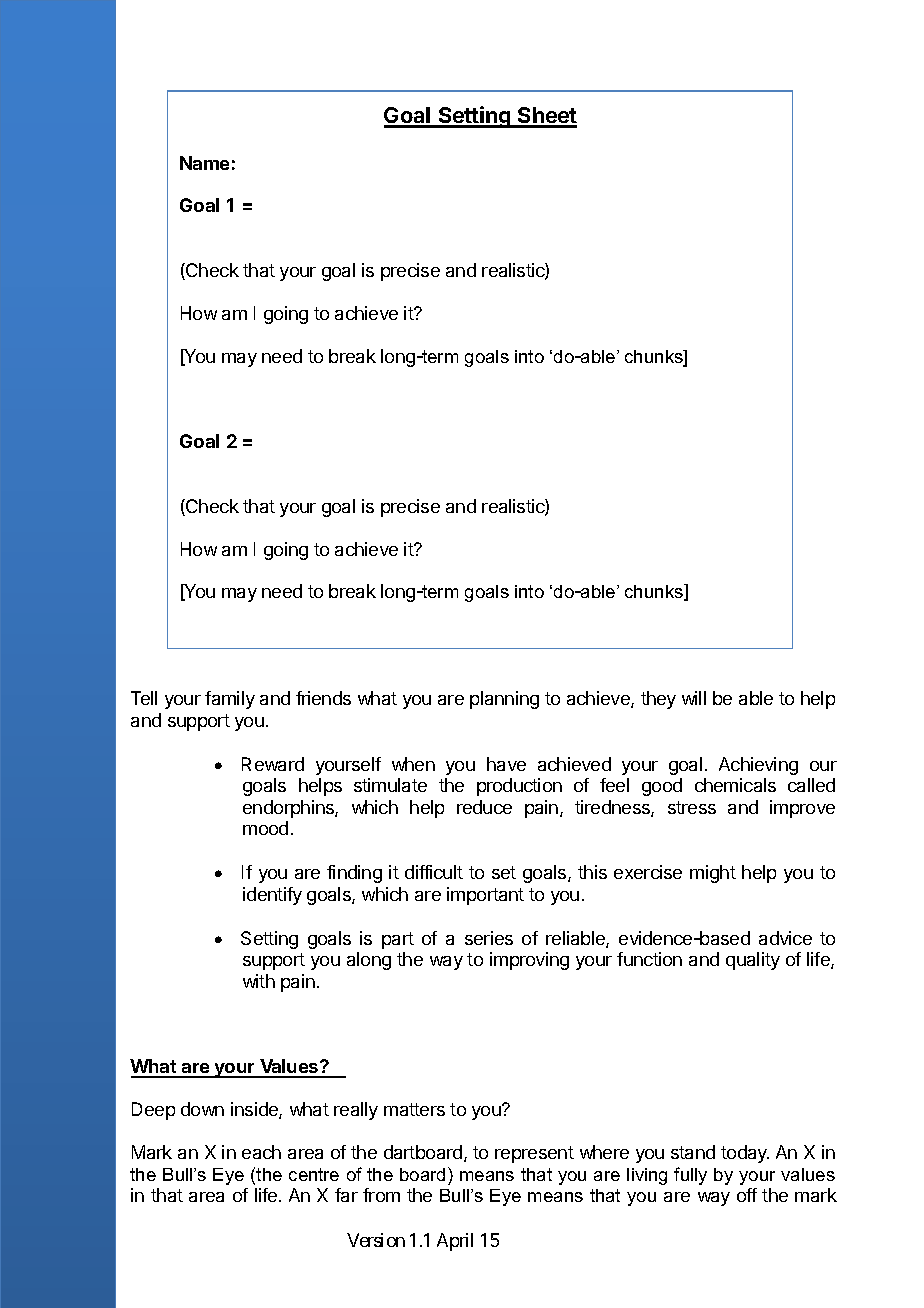 The width and height of the screenshot is (924, 1308). I want to click on series, so click(489, 938).
